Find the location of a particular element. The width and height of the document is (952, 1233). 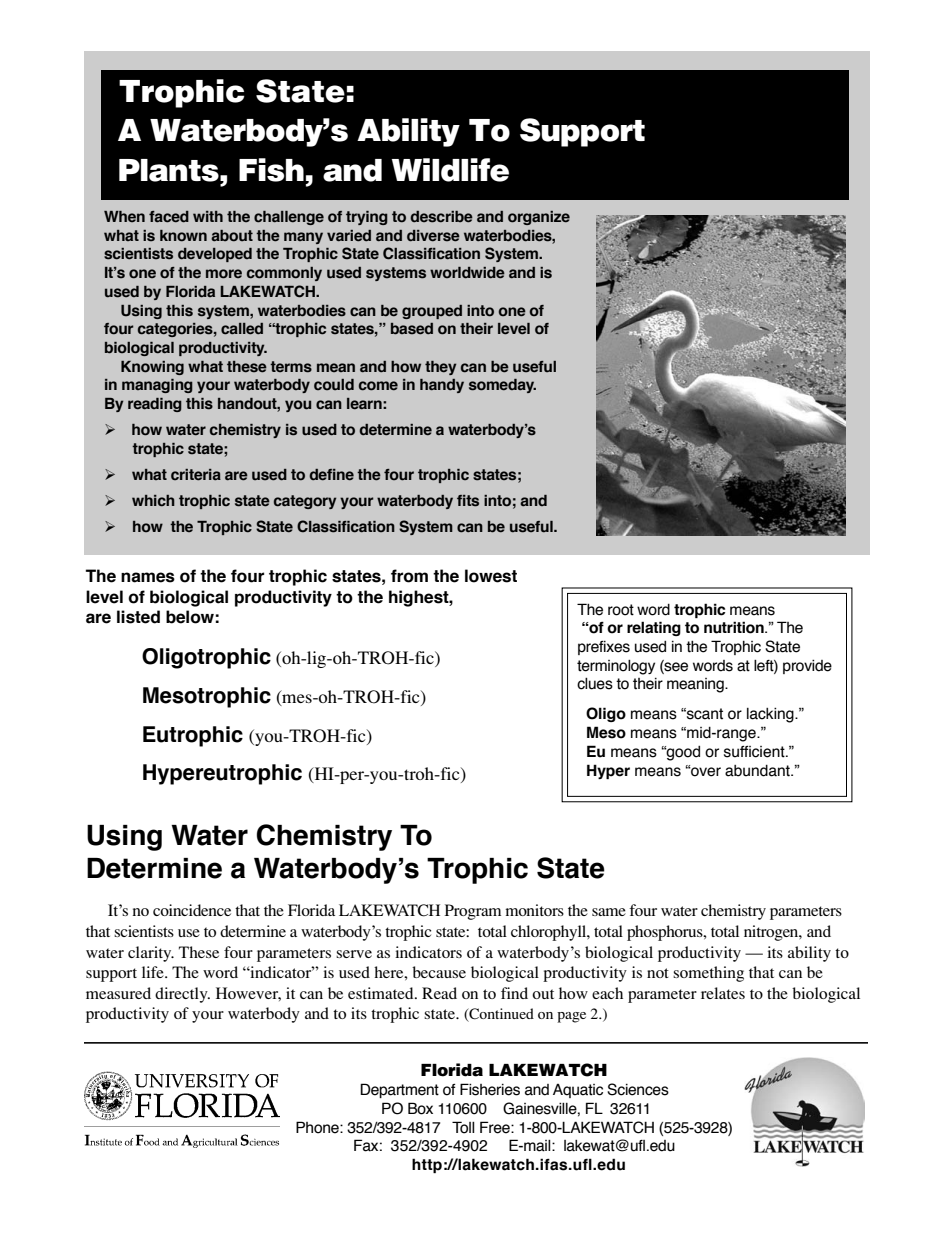

nutrition is located at coordinates (735, 627).
